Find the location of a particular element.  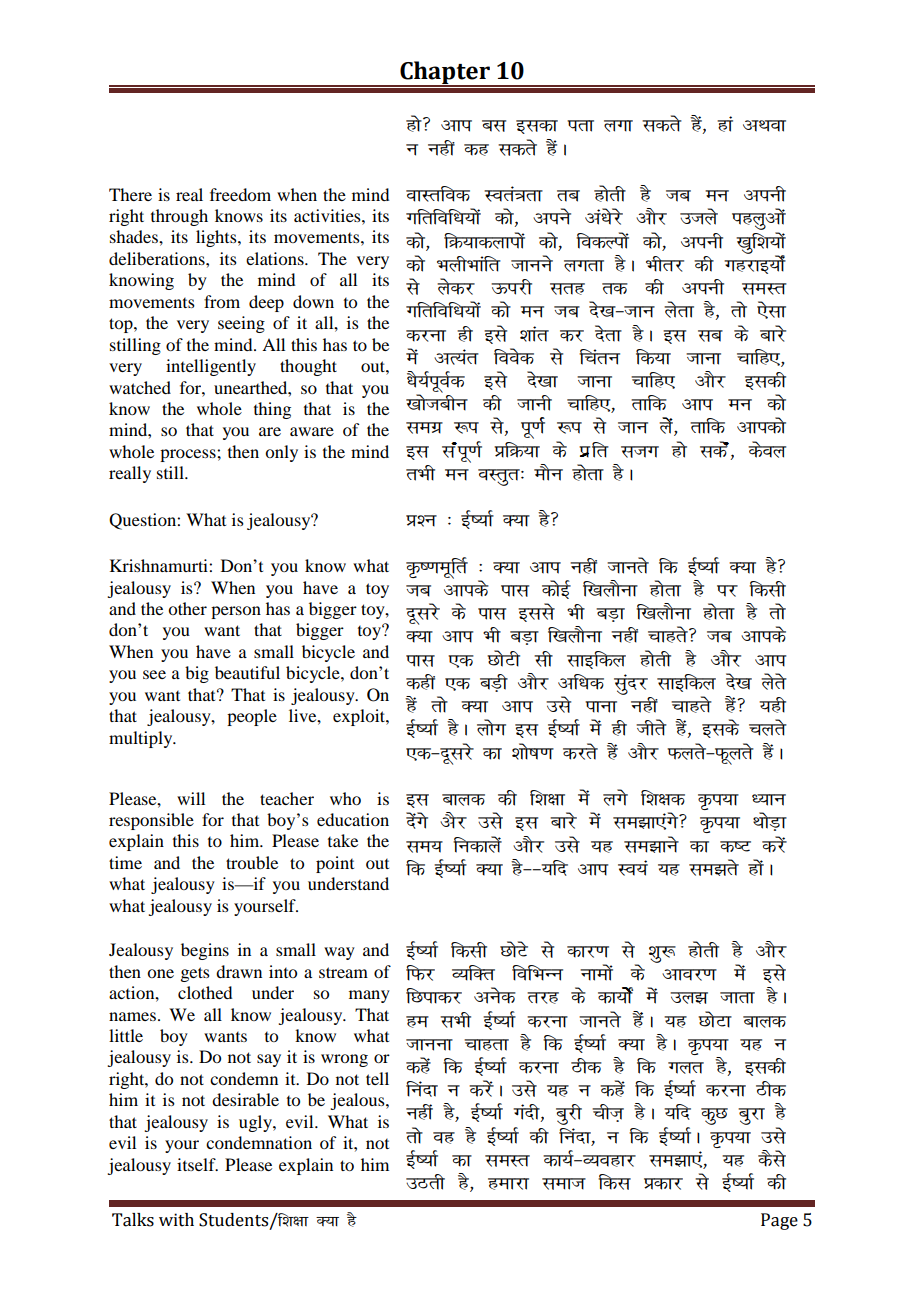

many is located at coordinates (369, 996).
